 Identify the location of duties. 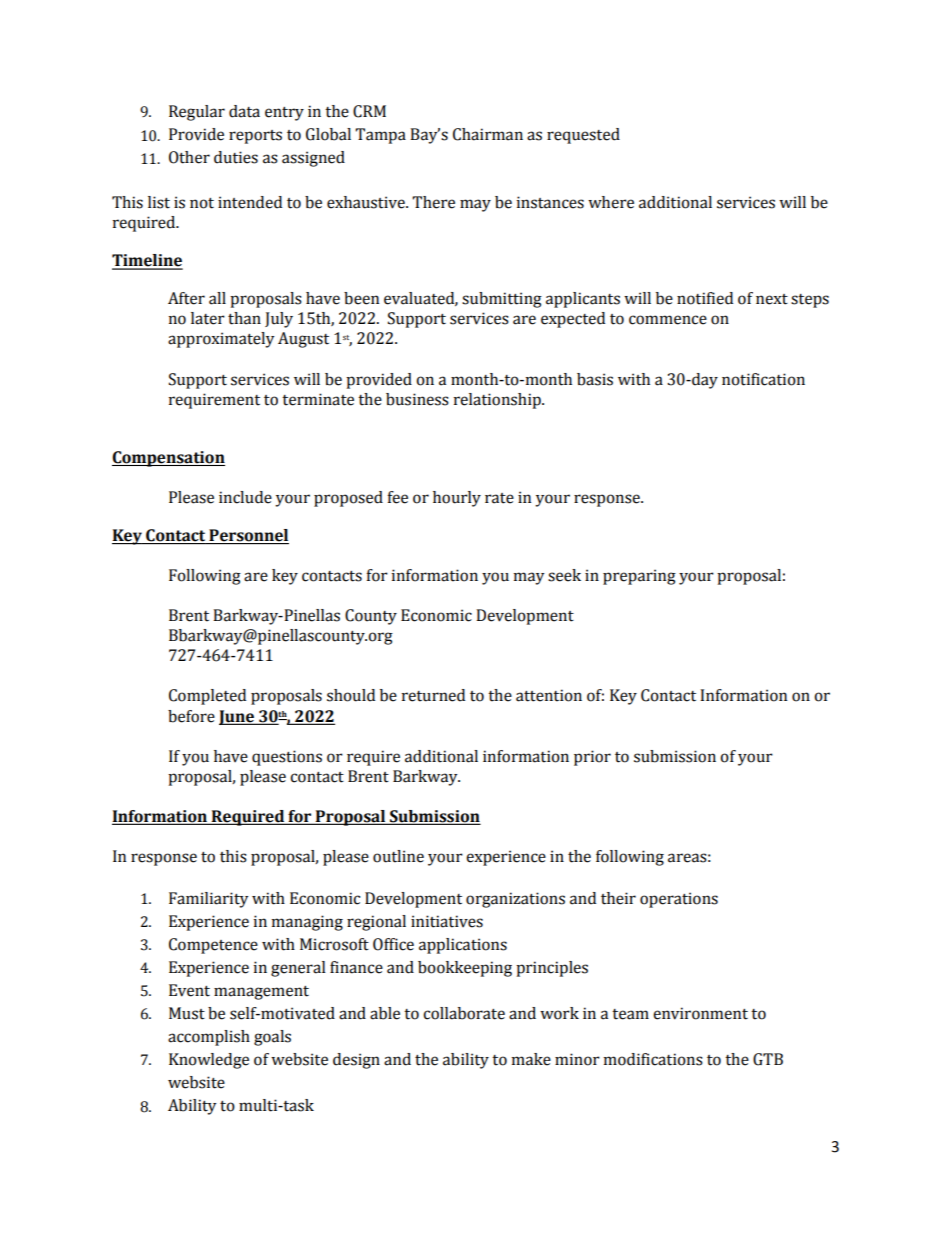
(236, 157).
